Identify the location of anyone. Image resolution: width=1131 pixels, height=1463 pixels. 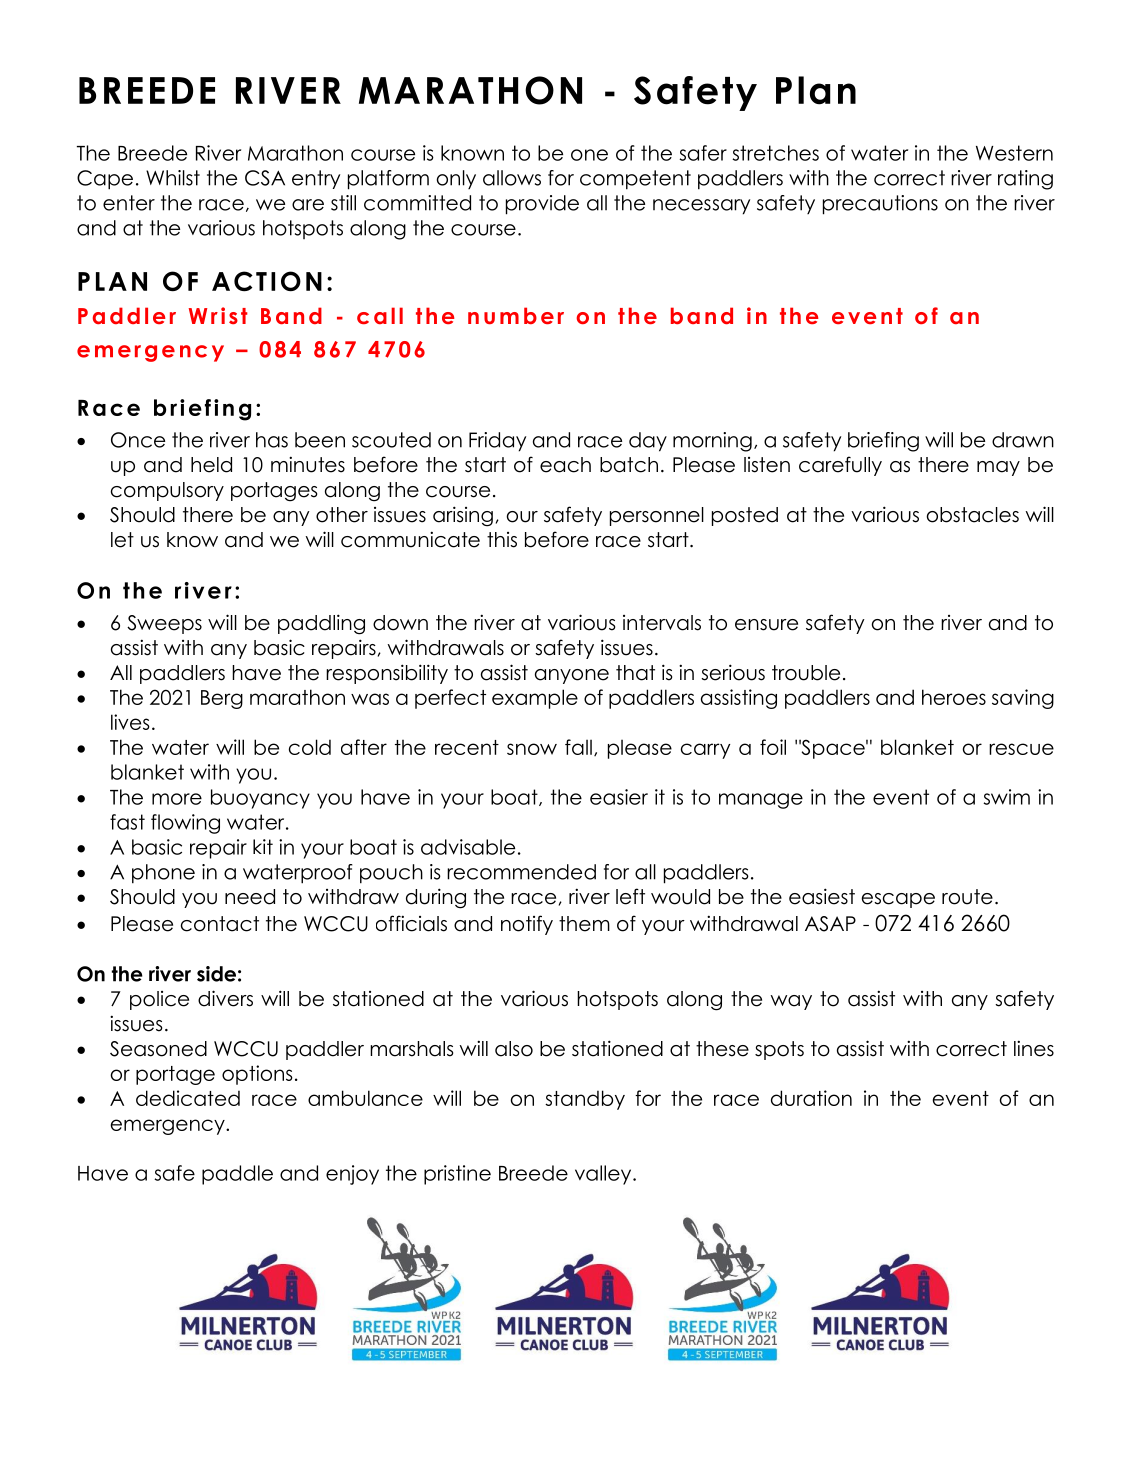
(572, 676).
